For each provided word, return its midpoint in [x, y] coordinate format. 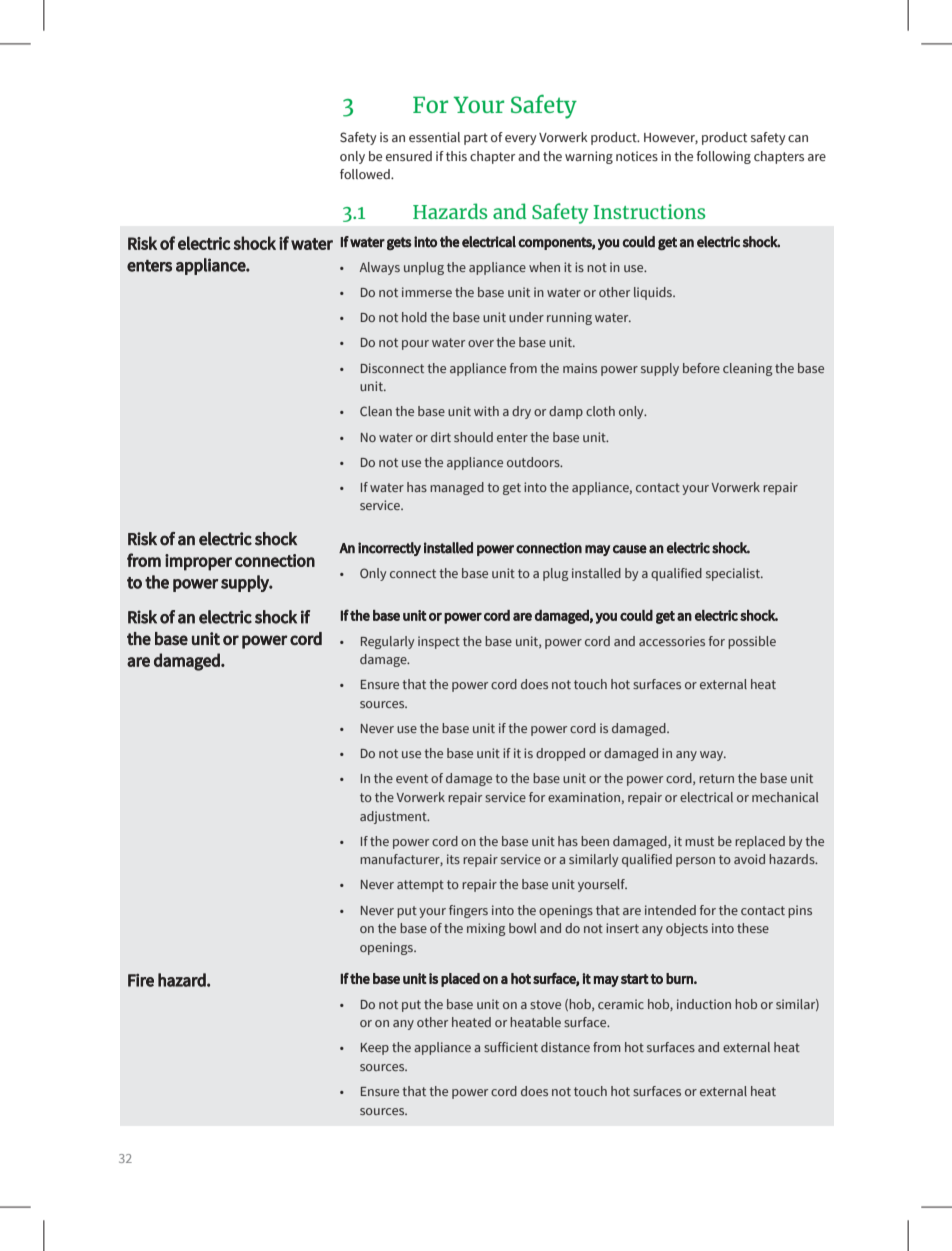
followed [366, 174]
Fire [141, 980]
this [456, 156]
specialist [734, 574]
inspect [439, 642]
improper [198, 562]
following [723, 157]
